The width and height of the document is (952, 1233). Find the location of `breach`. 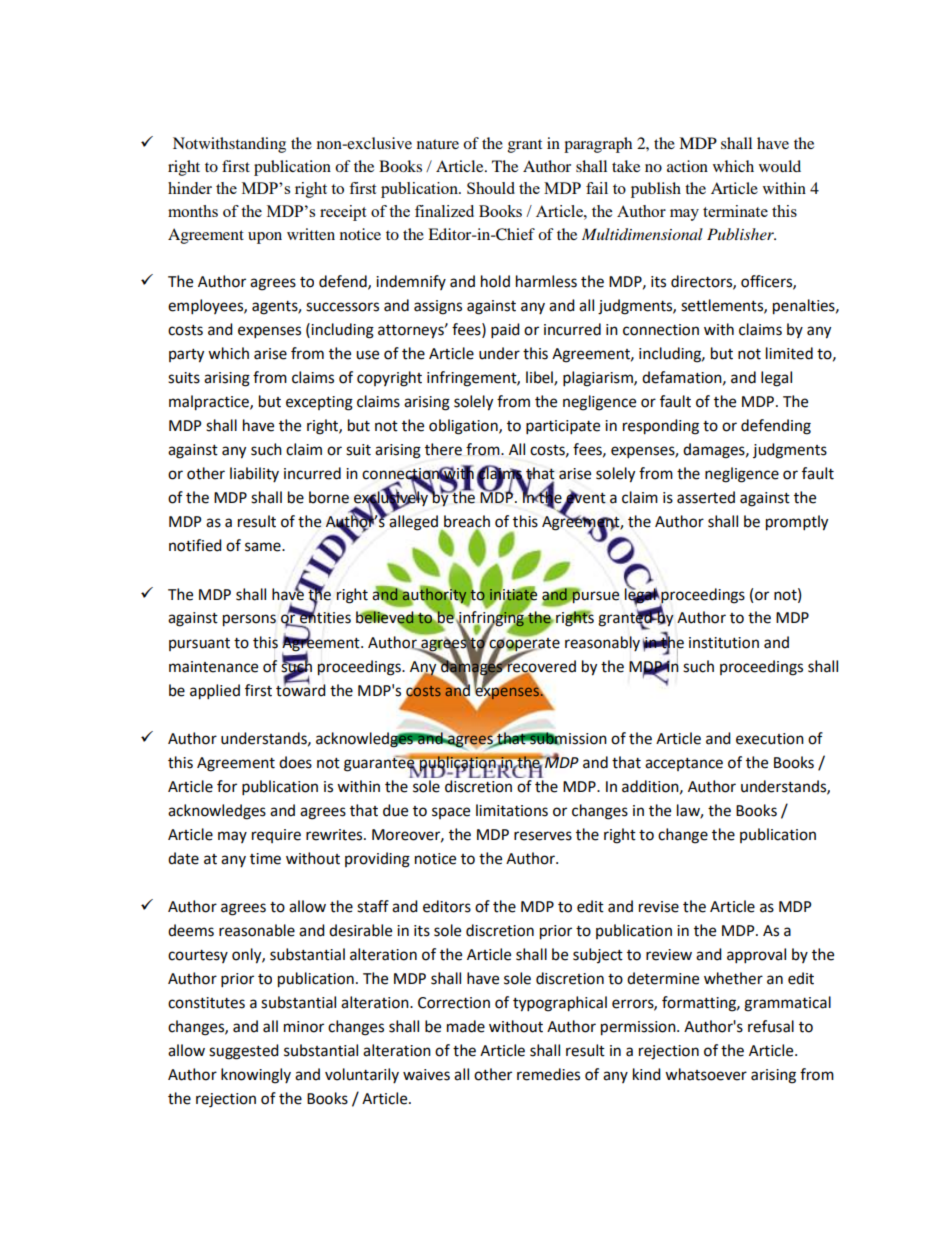

breach is located at coordinates (467, 522).
